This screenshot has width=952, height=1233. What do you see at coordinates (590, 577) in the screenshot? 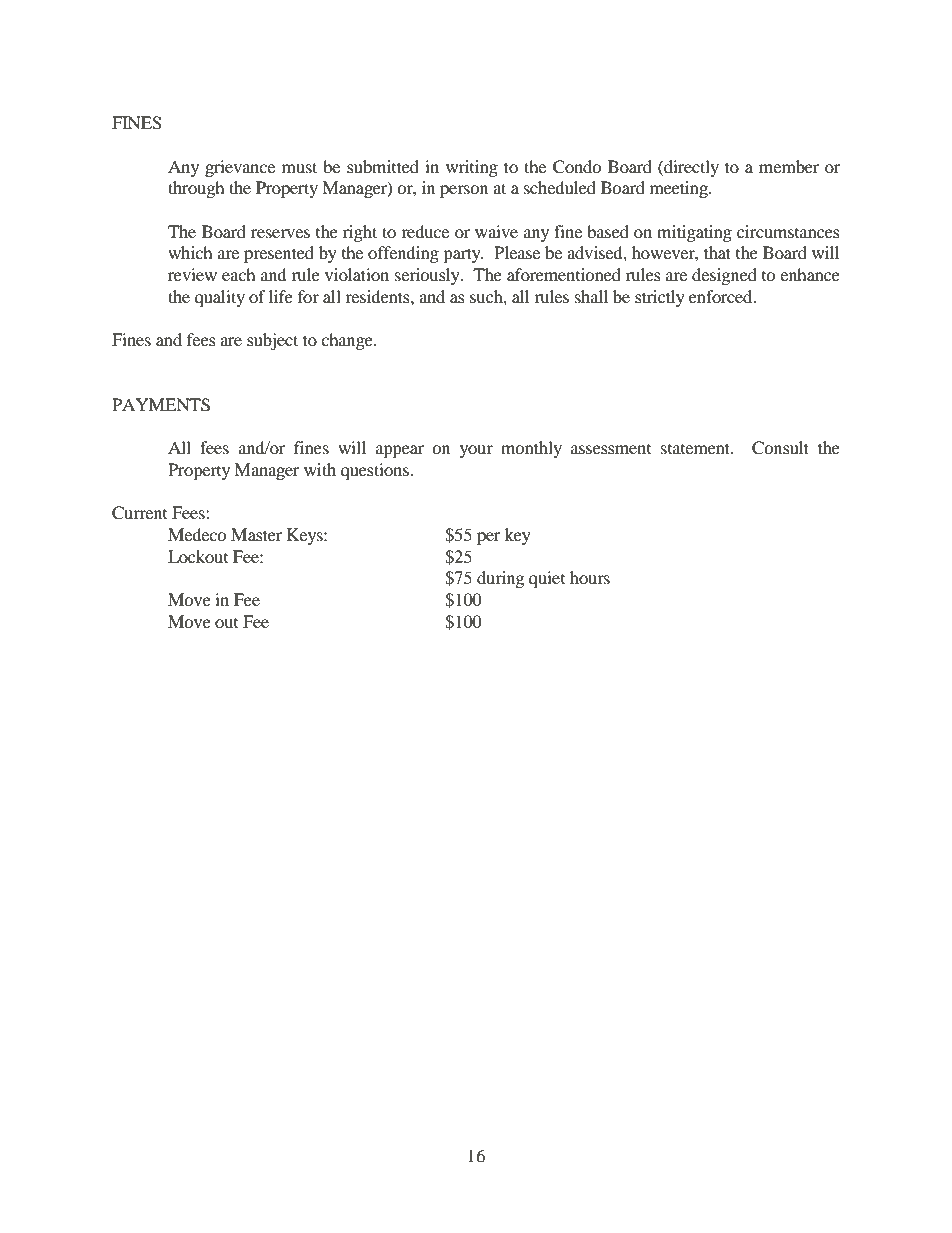
I see `hours` at bounding box center [590, 577].
